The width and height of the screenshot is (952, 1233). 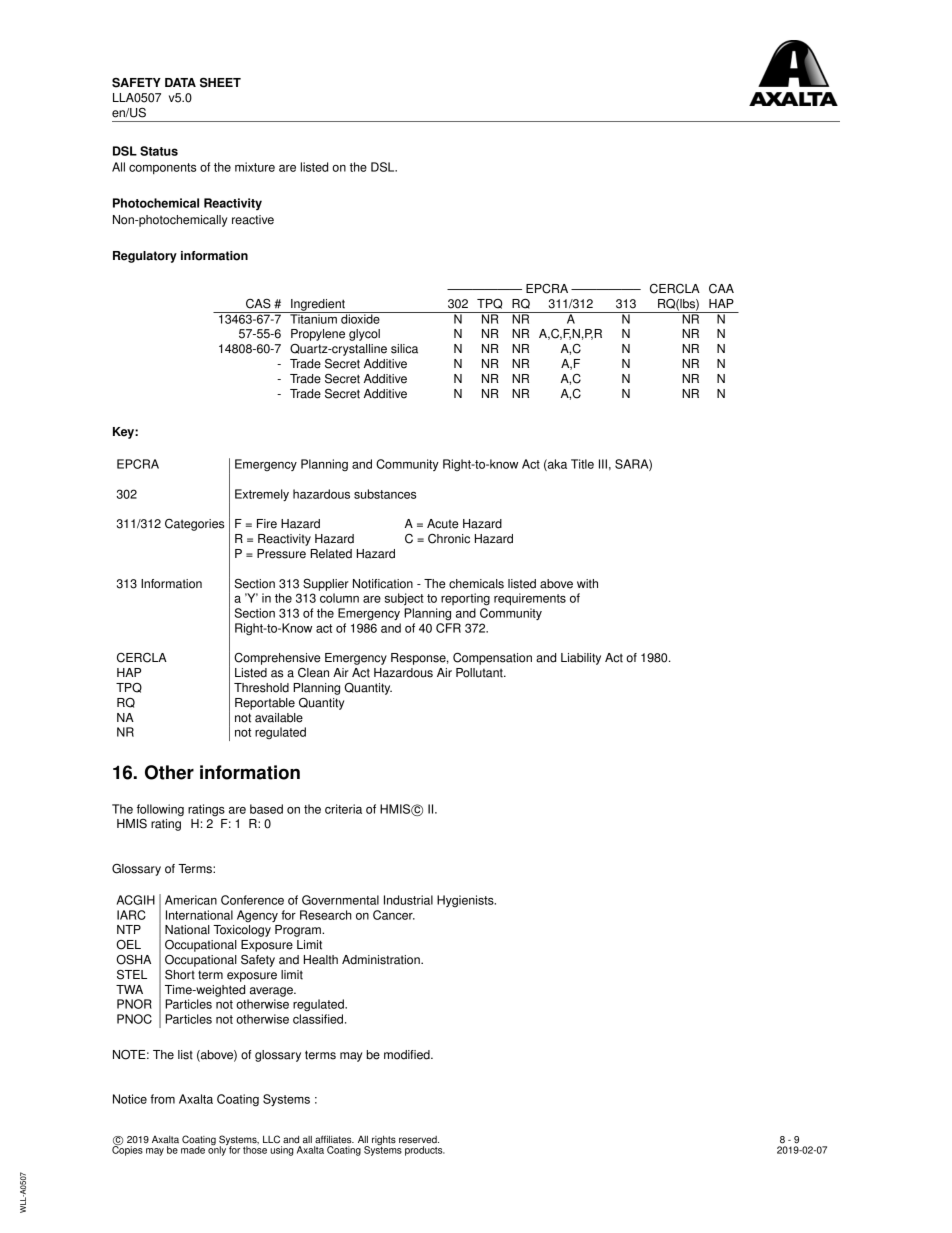 I want to click on criteria, so click(x=343, y=809).
